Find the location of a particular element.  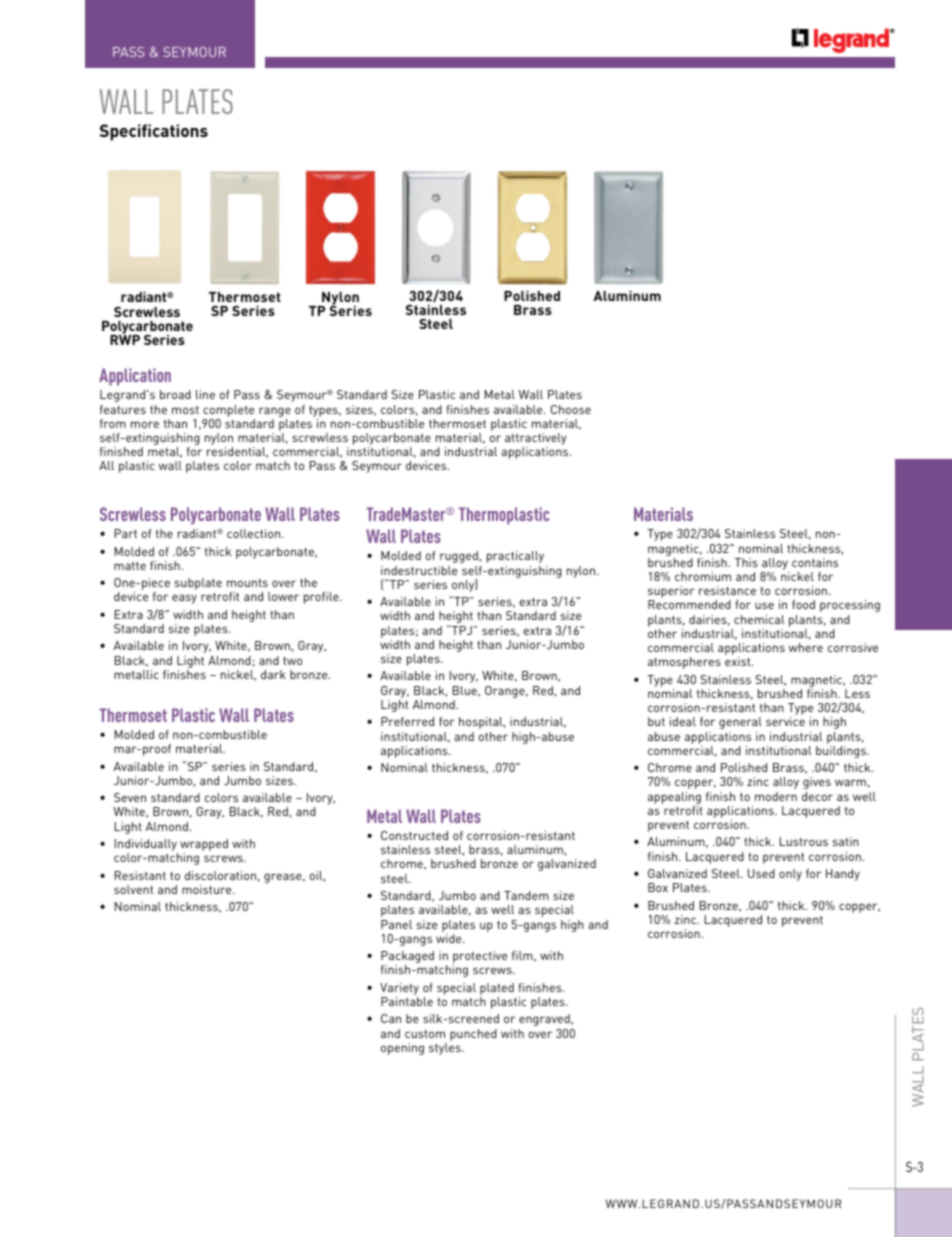

Preferred is located at coordinates (407, 721).
